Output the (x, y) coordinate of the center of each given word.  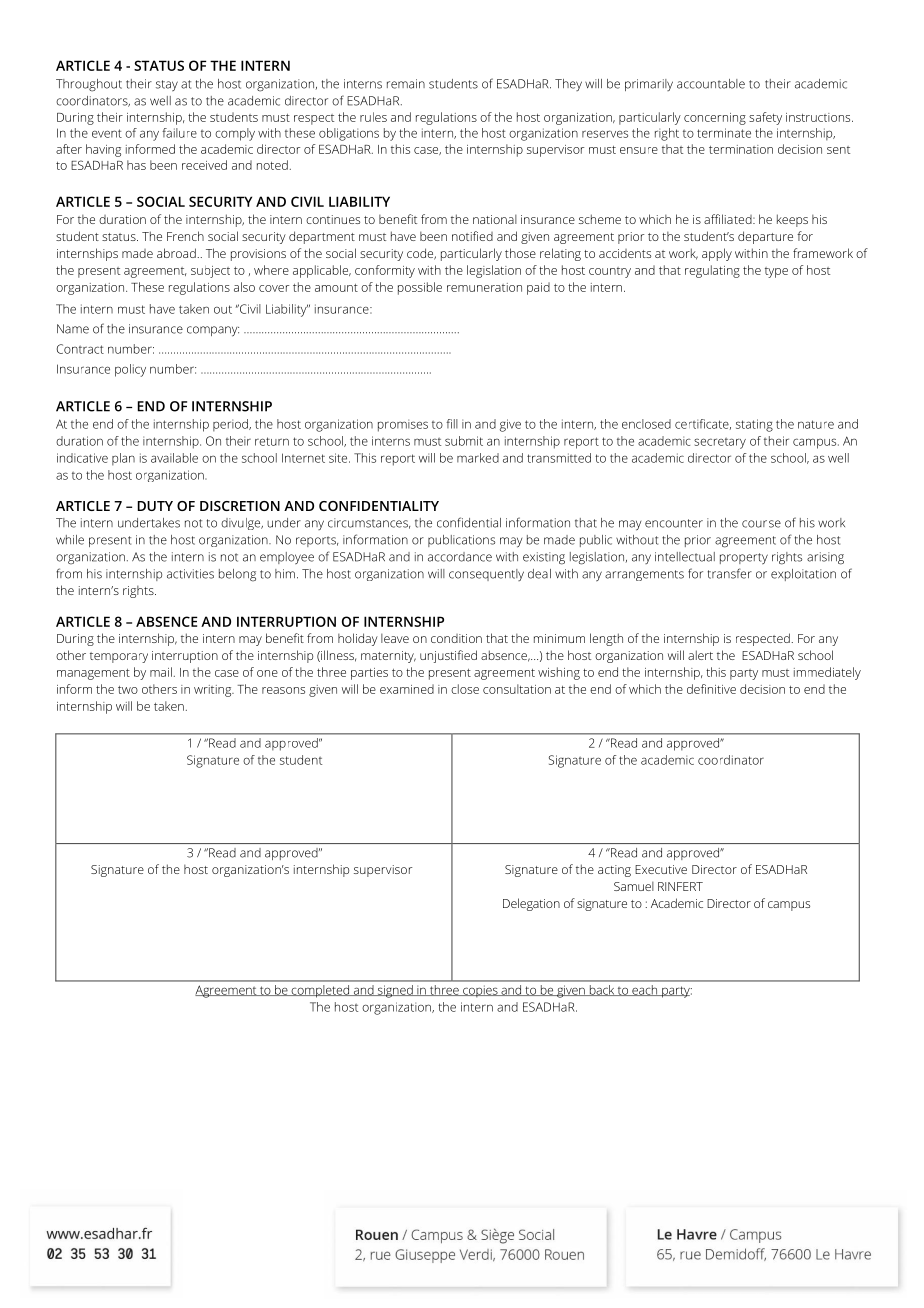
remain (406, 84)
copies (480, 991)
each (645, 990)
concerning (715, 119)
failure (179, 133)
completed (320, 991)
